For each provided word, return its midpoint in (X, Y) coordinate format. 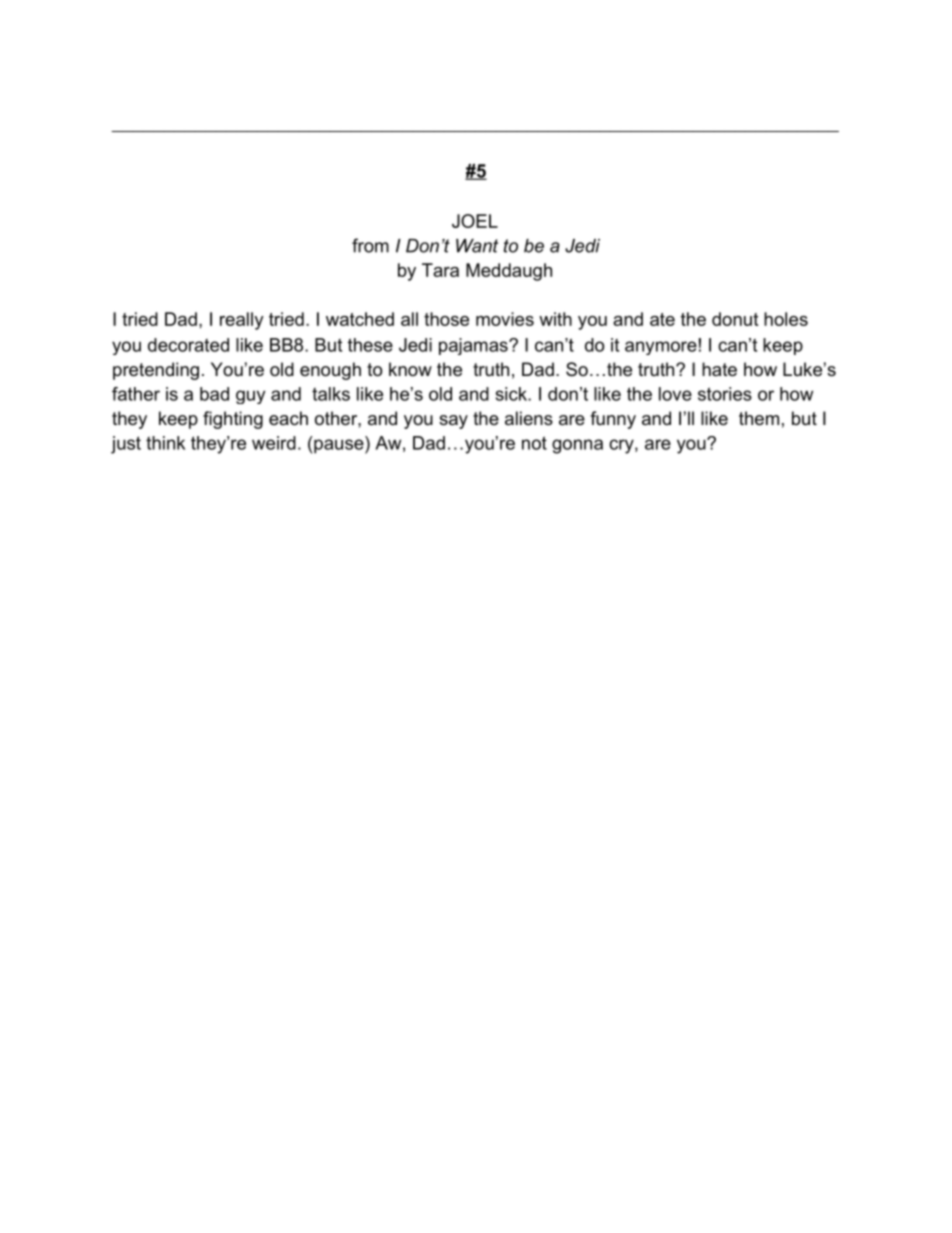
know (410, 369)
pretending (156, 371)
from (370, 245)
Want (477, 246)
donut (735, 319)
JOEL (475, 221)
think (165, 443)
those (446, 319)
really (242, 321)
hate (719, 369)
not (534, 443)
